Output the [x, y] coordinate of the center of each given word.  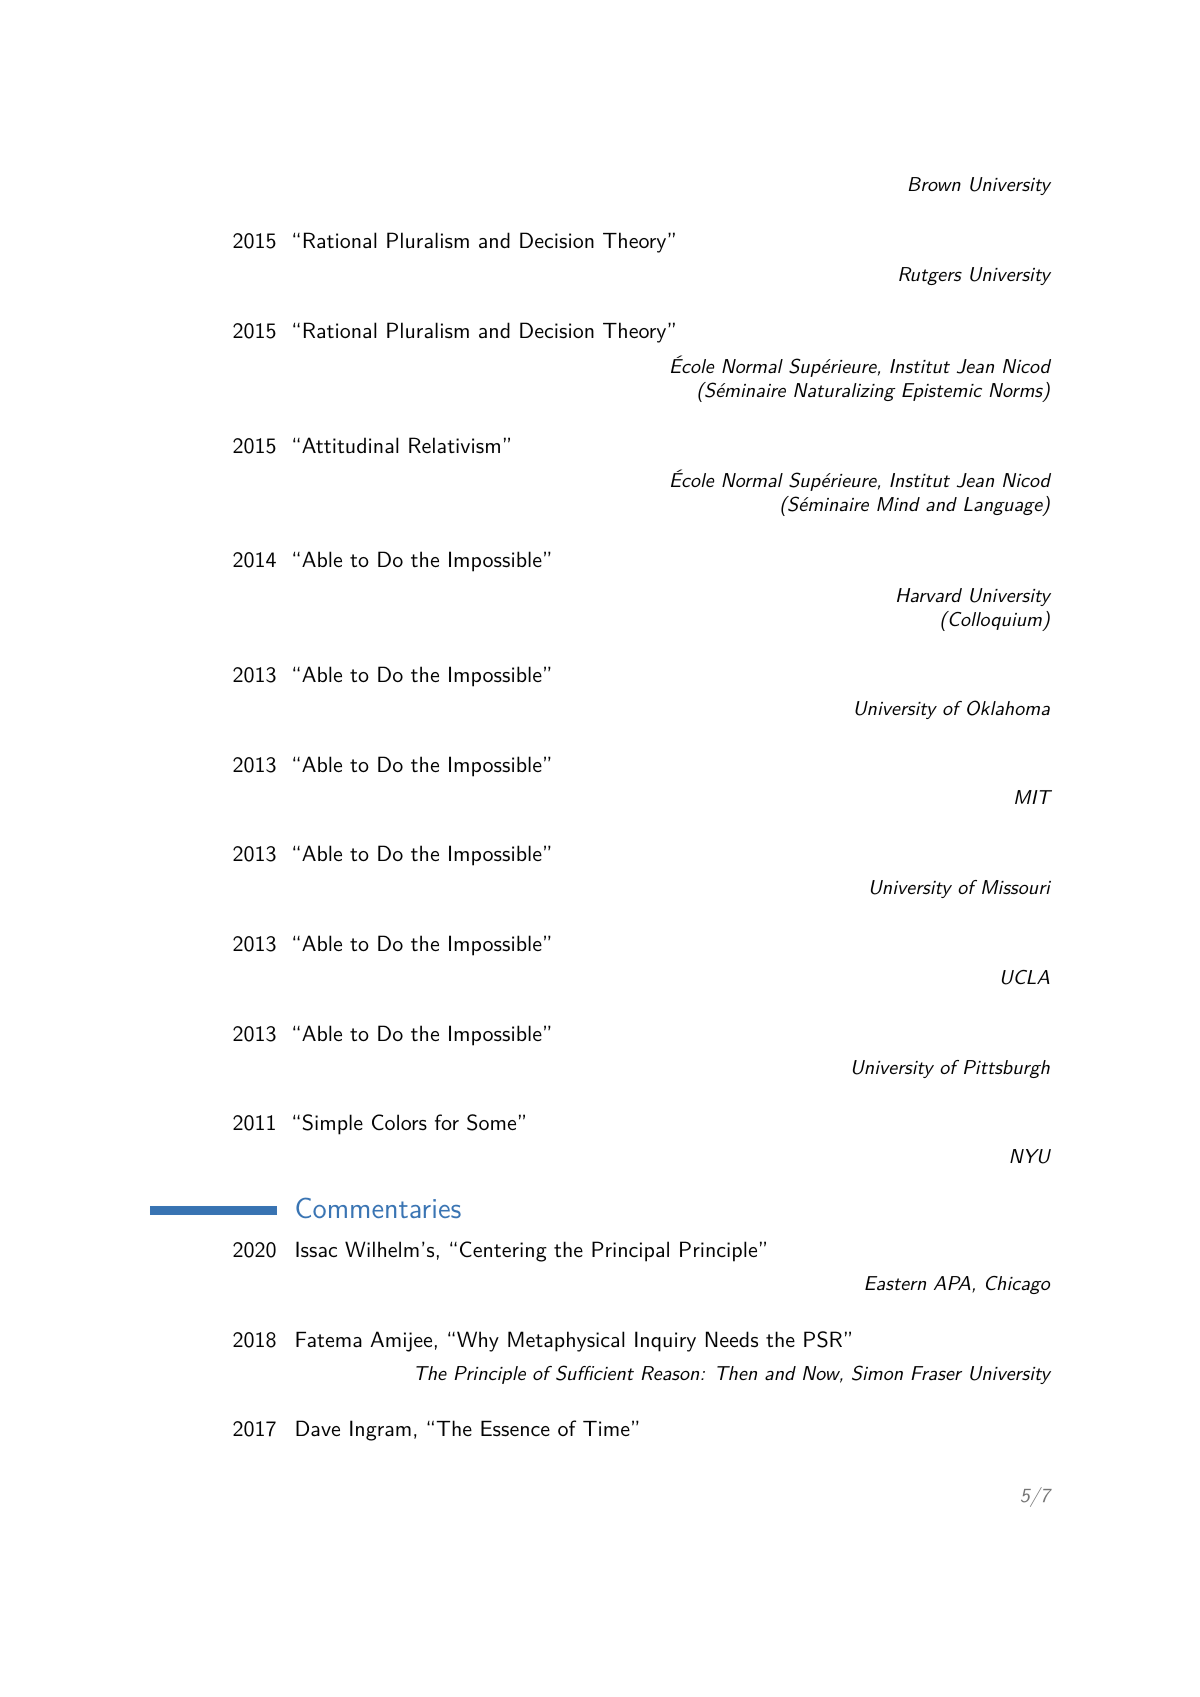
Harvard [929, 595]
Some [491, 1122]
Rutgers [930, 276]
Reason [671, 1373]
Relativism [454, 445]
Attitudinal [350, 445]
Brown [935, 184]
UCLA [1026, 977]
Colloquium [996, 621]
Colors [399, 1122]
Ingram [380, 1430]
